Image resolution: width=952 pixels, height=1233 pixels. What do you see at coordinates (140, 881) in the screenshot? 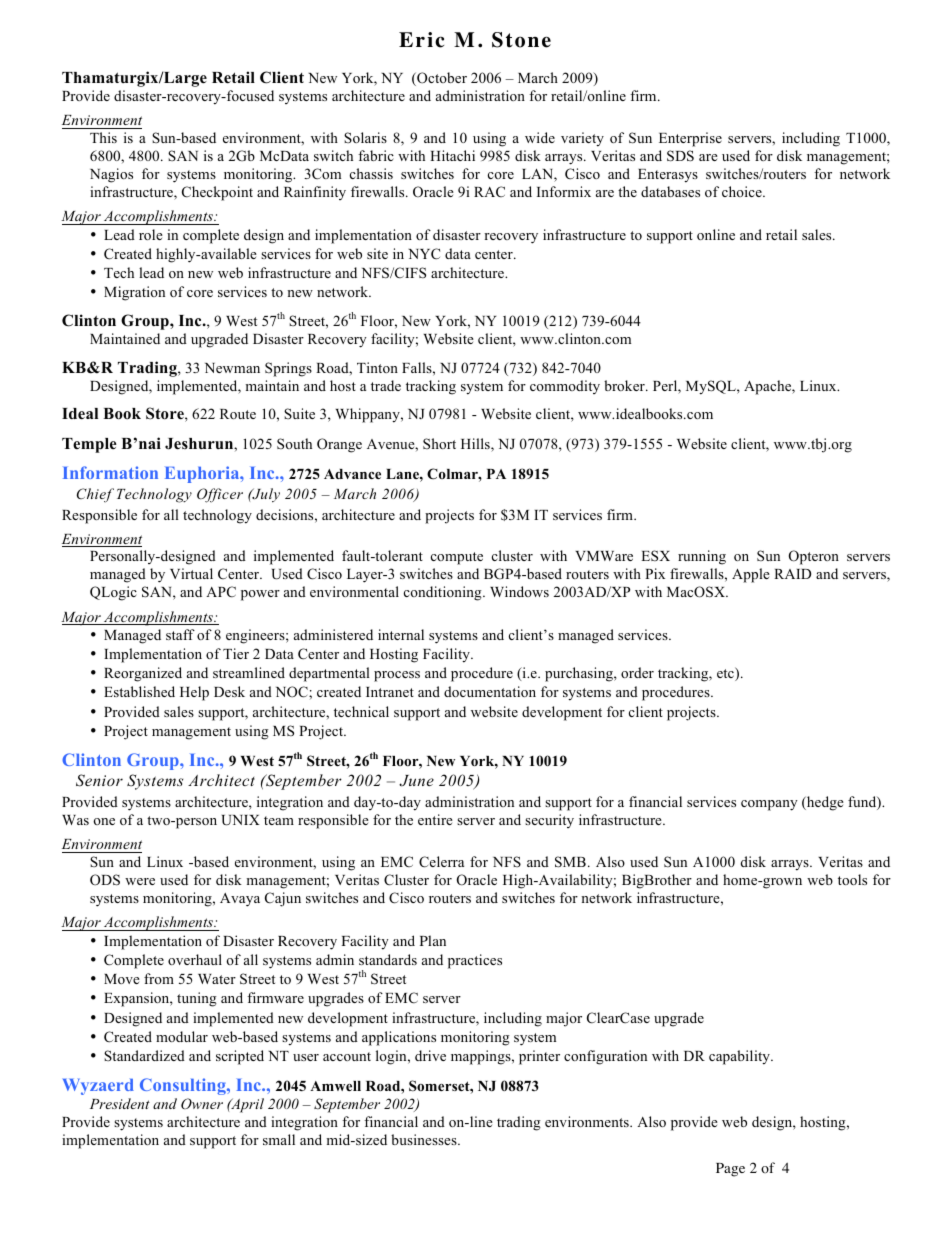
I see `were` at bounding box center [140, 881].
